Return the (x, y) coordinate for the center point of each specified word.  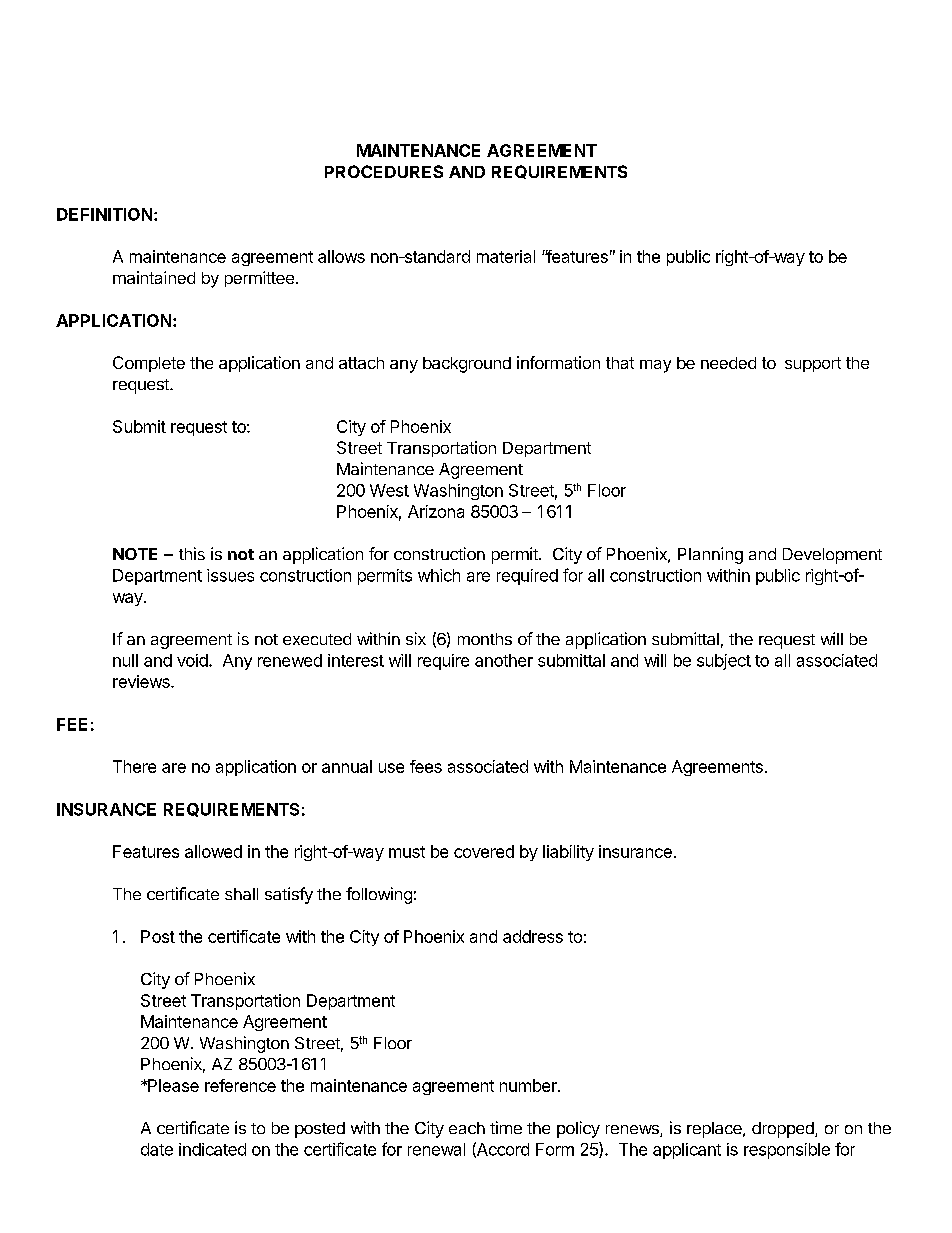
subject (724, 662)
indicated (212, 1149)
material (506, 256)
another (504, 660)
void (193, 660)
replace (715, 1130)
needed (728, 363)
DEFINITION (104, 214)
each (467, 1128)
